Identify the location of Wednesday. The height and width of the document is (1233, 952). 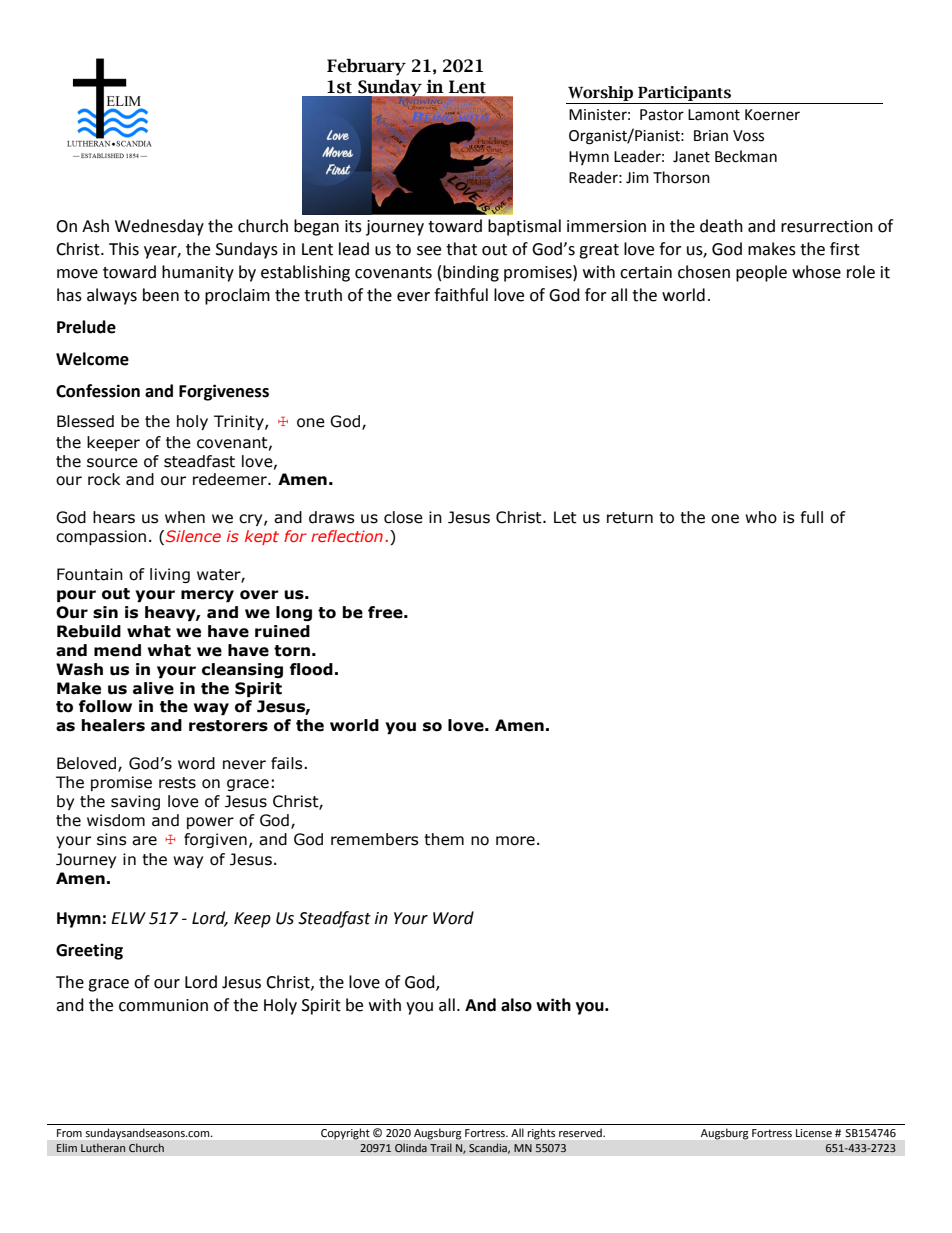
(159, 227).
